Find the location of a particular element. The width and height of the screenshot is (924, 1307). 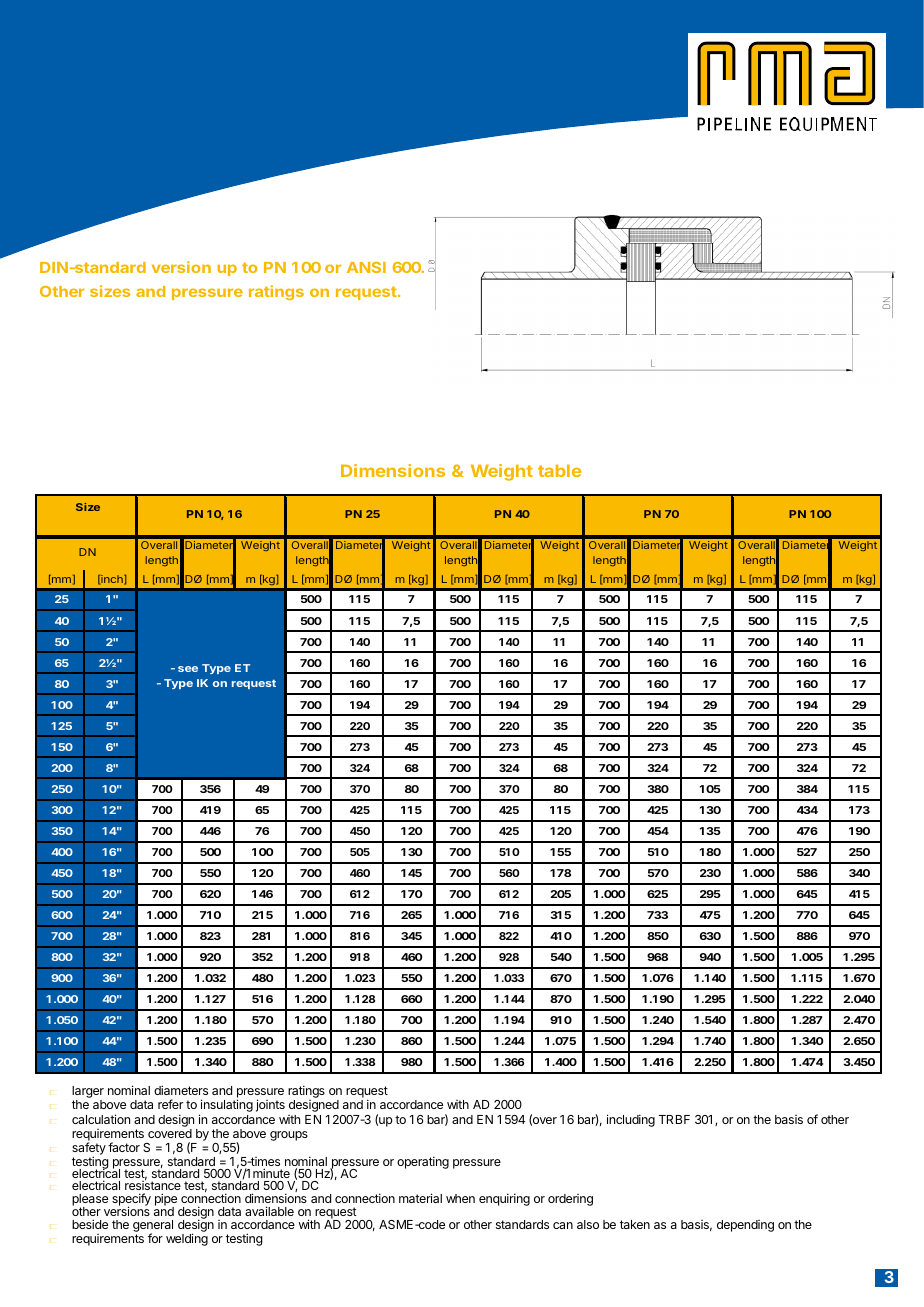

material is located at coordinates (420, 1198).
